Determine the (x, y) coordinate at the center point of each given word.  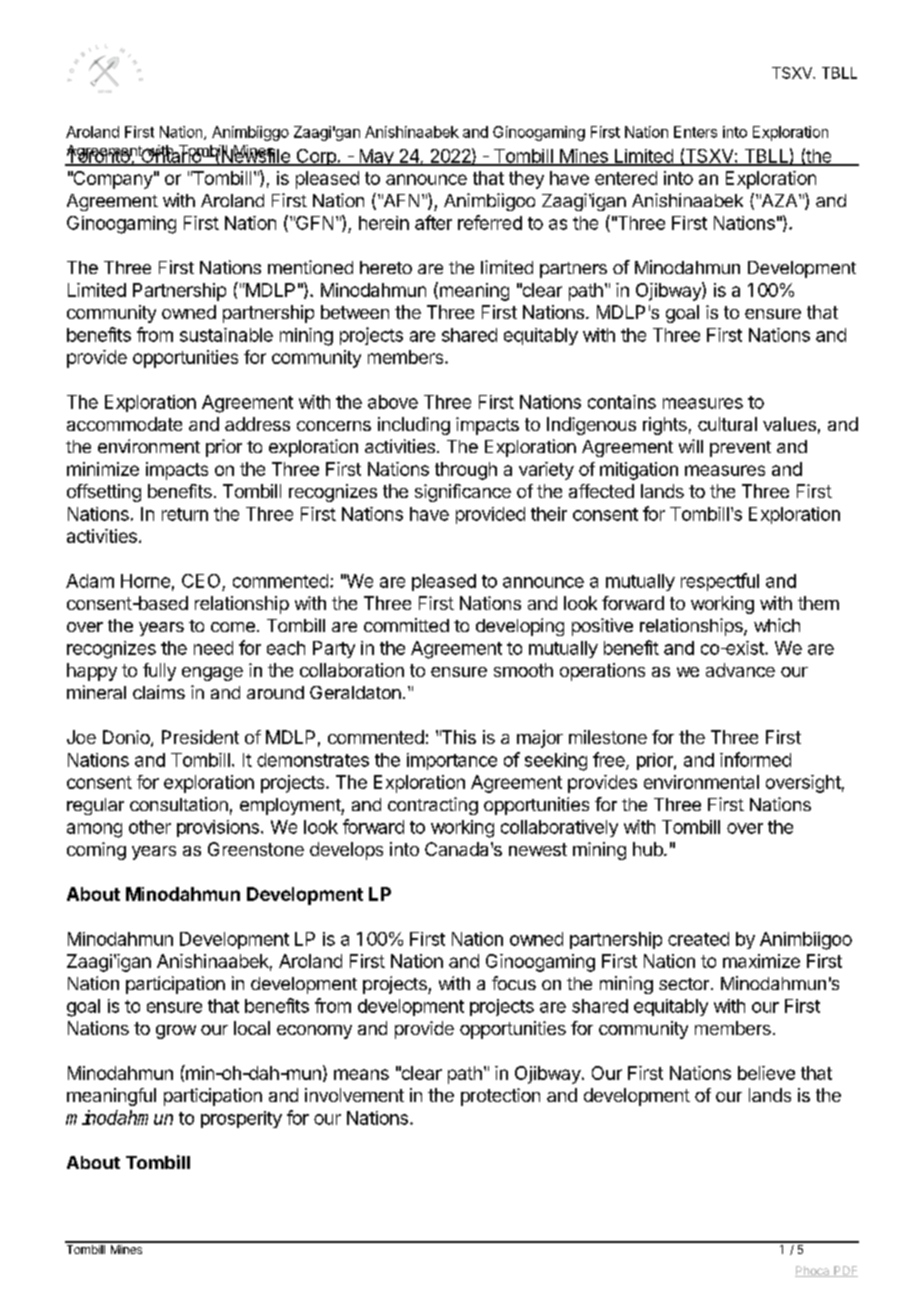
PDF (845, 1271)
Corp (316, 157)
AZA (780, 200)
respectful (720, 582)
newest (538, 849)
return (185, 514)
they (526, 180)
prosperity (241, 1119)
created (698, 939)
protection (500, 1097)
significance (463, 493)
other (150, 827)
